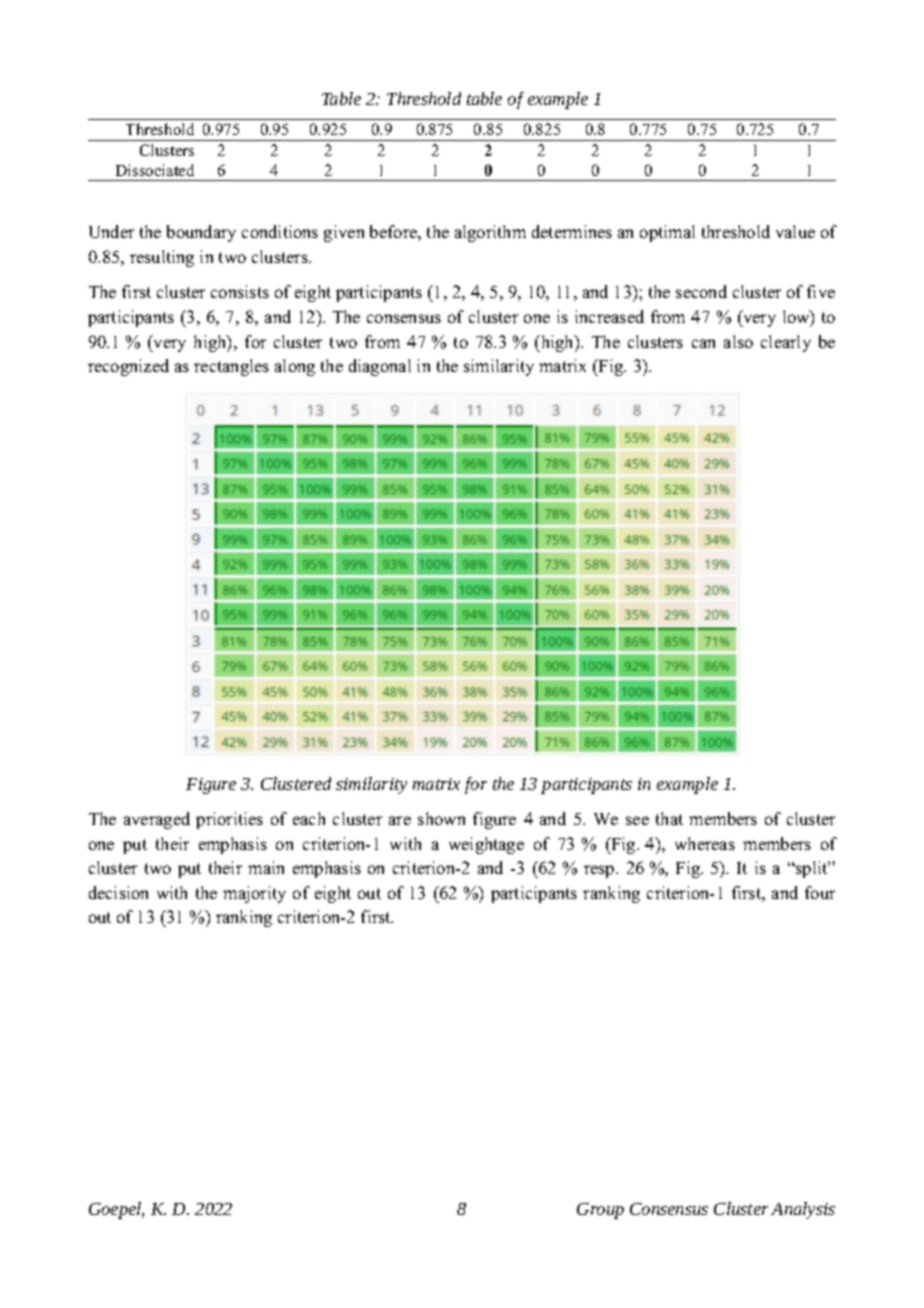 The height and width of the screenshot is (1308, 924). Describe the element at coordinates (201, 233) in the screenshot. I see `boundary` at that location.
